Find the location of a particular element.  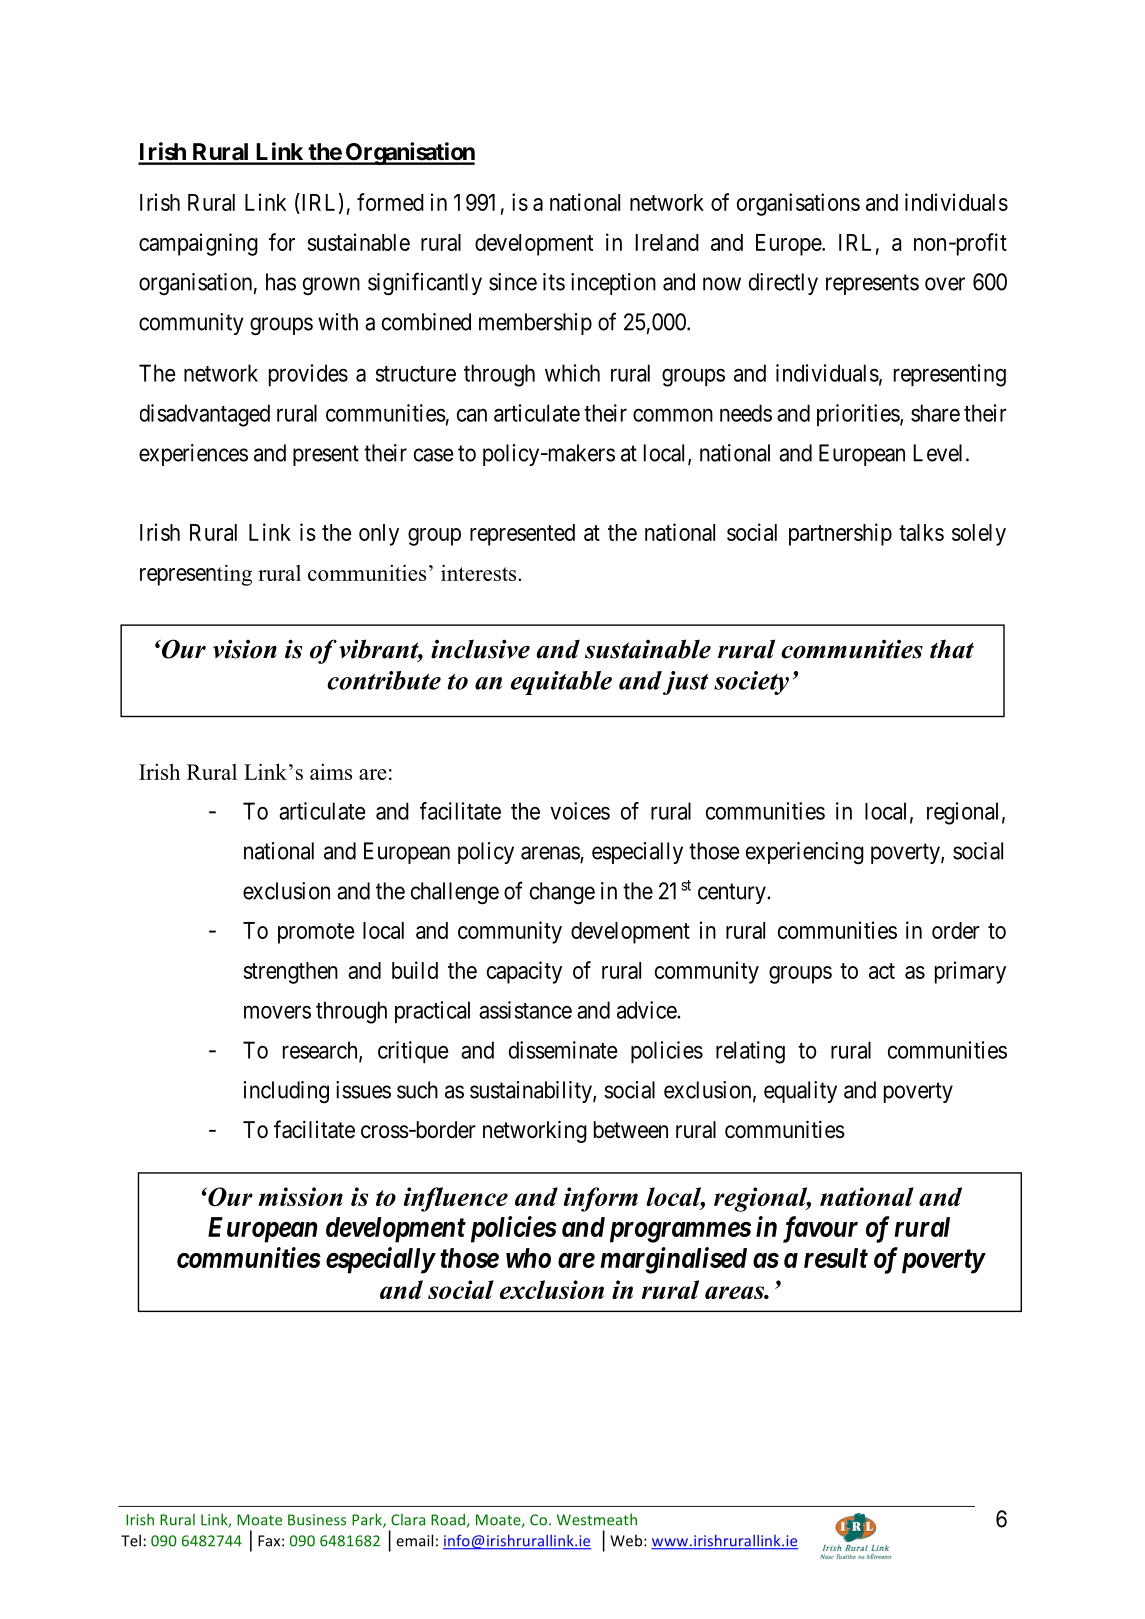

Web is located at coordinates (627, 1540).
